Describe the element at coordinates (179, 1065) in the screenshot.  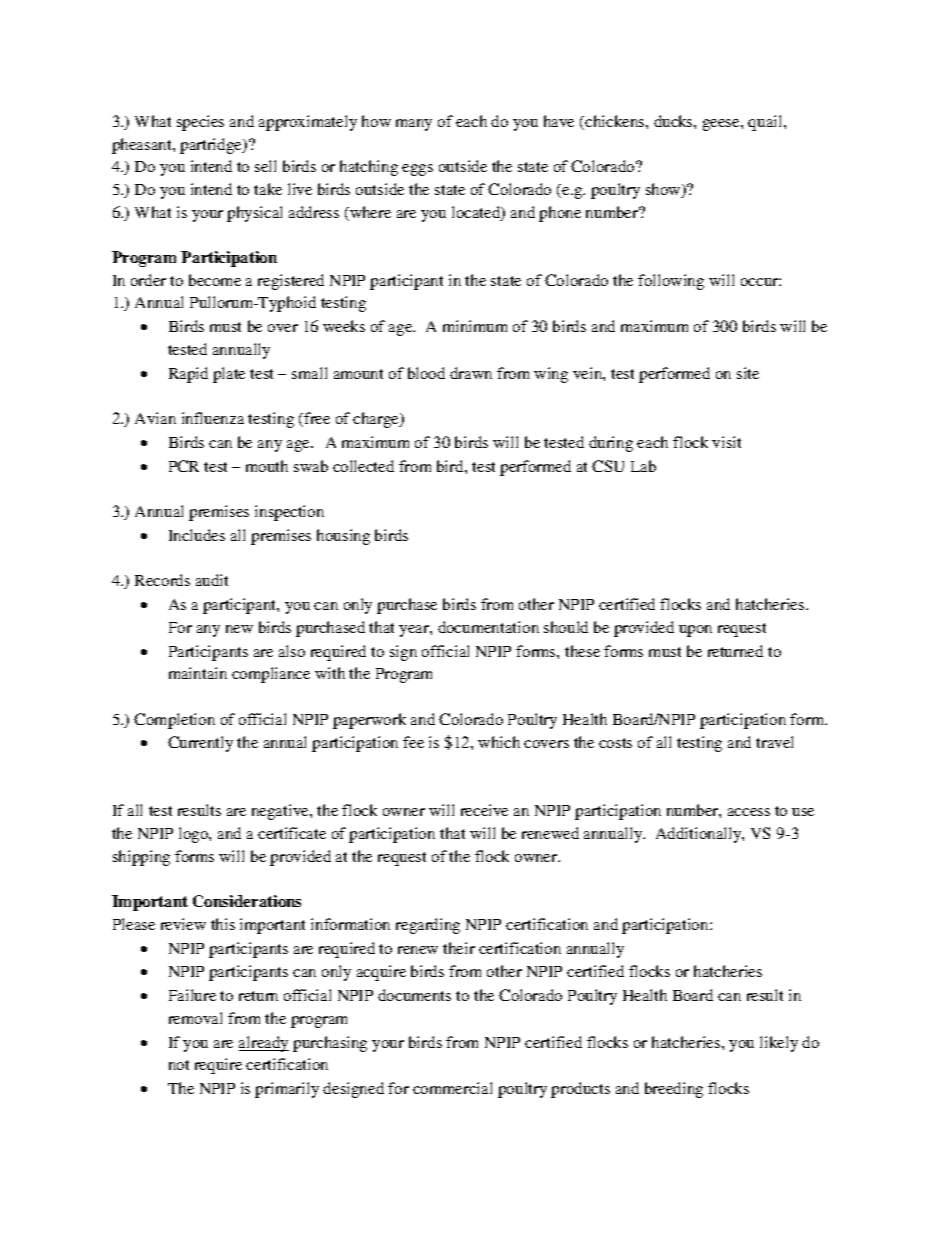
I see `not` at that location.
